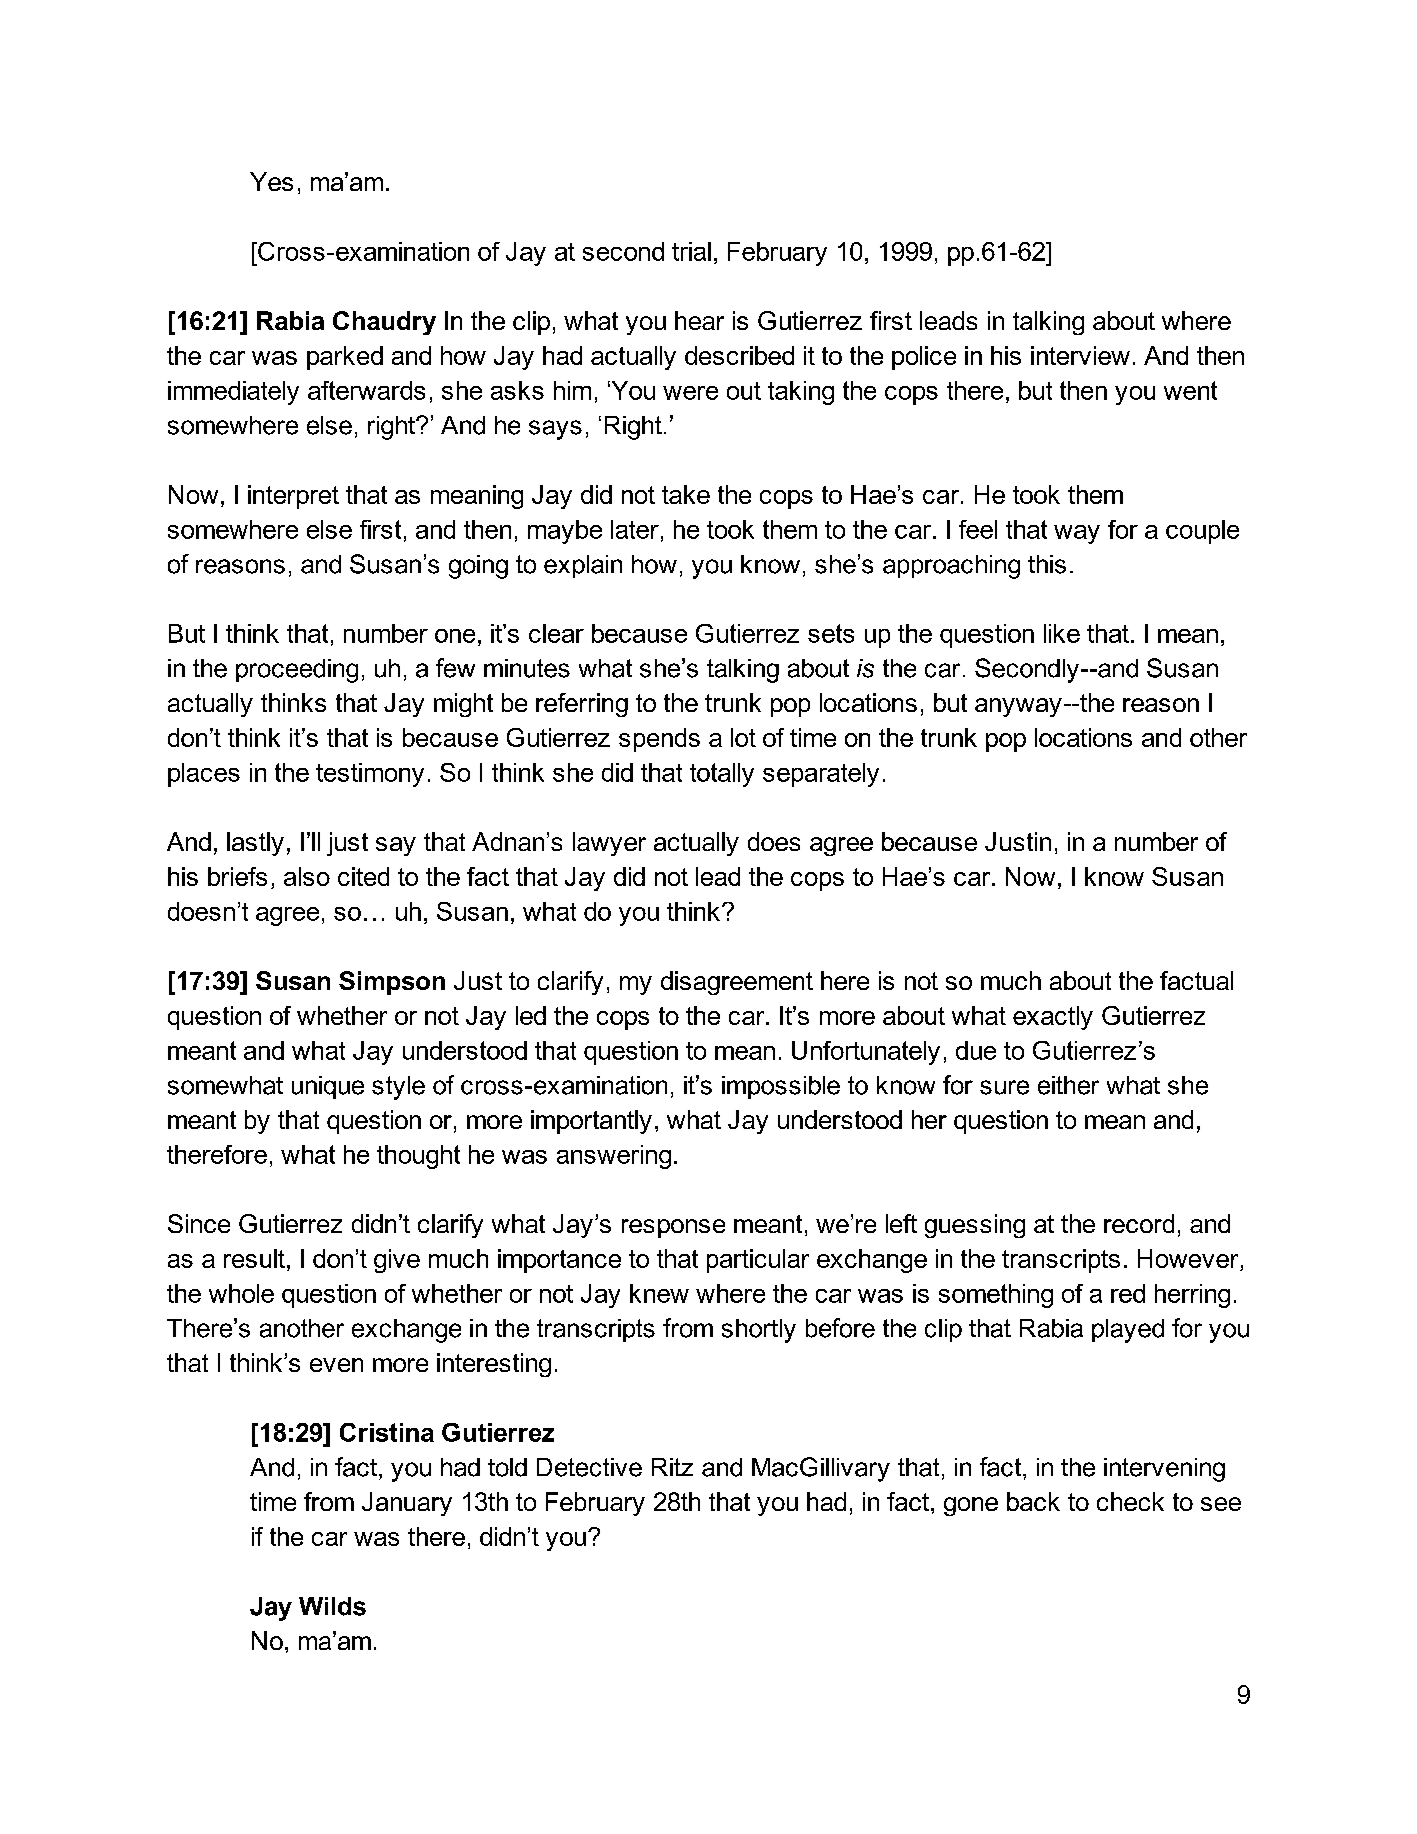 The image size is (1417, 1834). I want to click on unique, so click(328, 1087).
